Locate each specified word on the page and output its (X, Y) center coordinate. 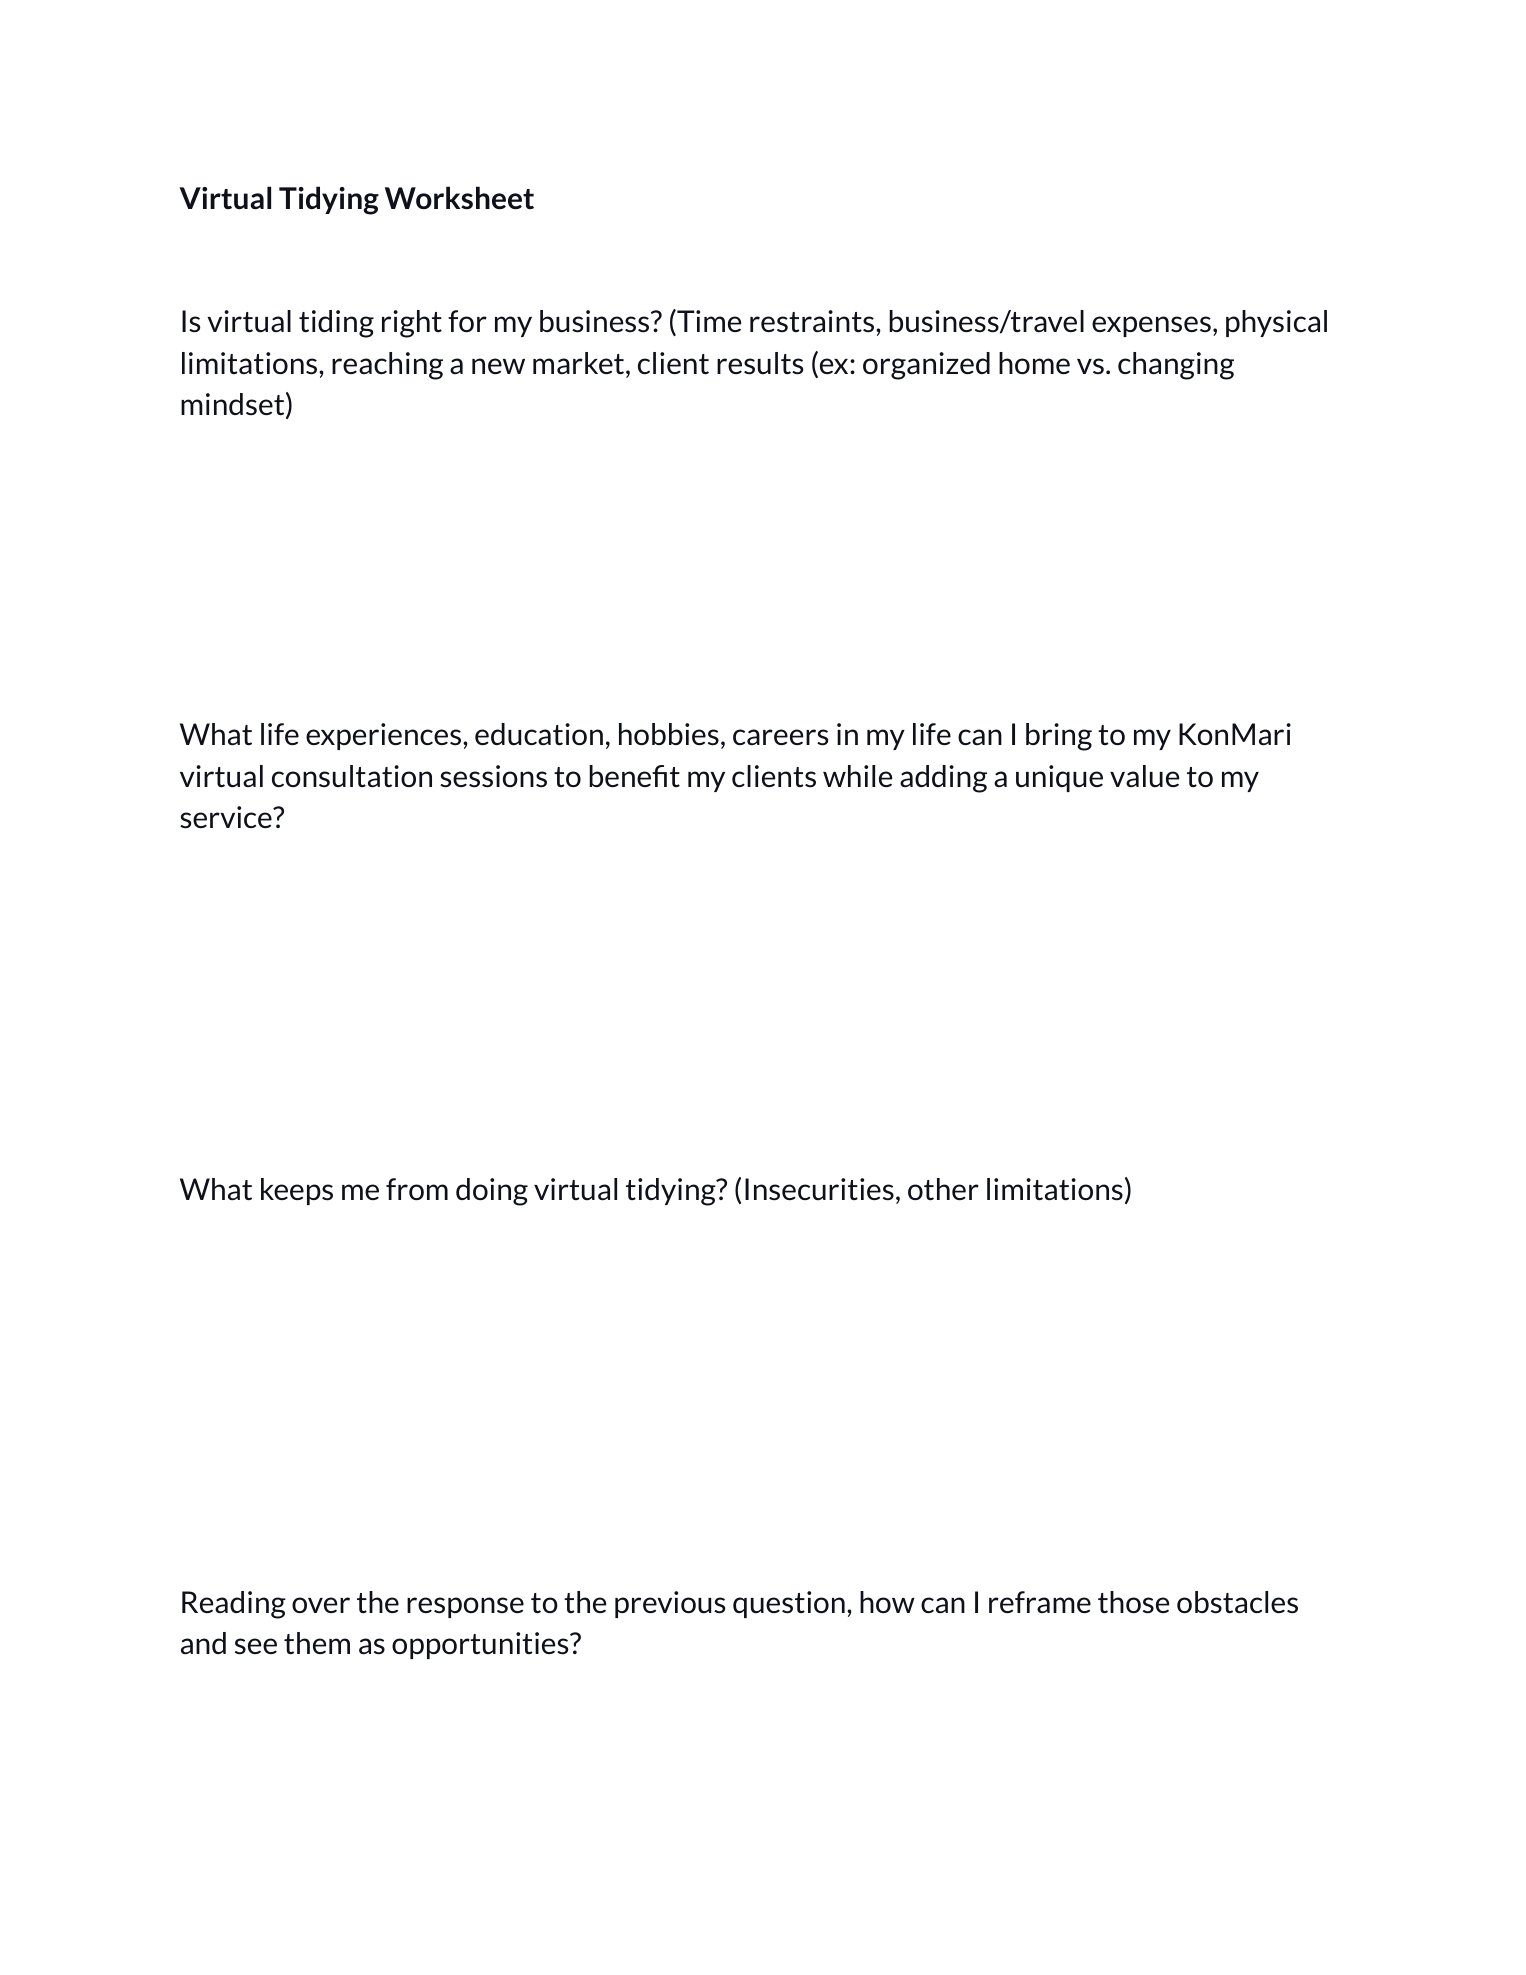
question (789, 1604)
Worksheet (459, 198)
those (1133, 1602)
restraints (813, 321)
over (321, 1605)
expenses (1151, 326)
